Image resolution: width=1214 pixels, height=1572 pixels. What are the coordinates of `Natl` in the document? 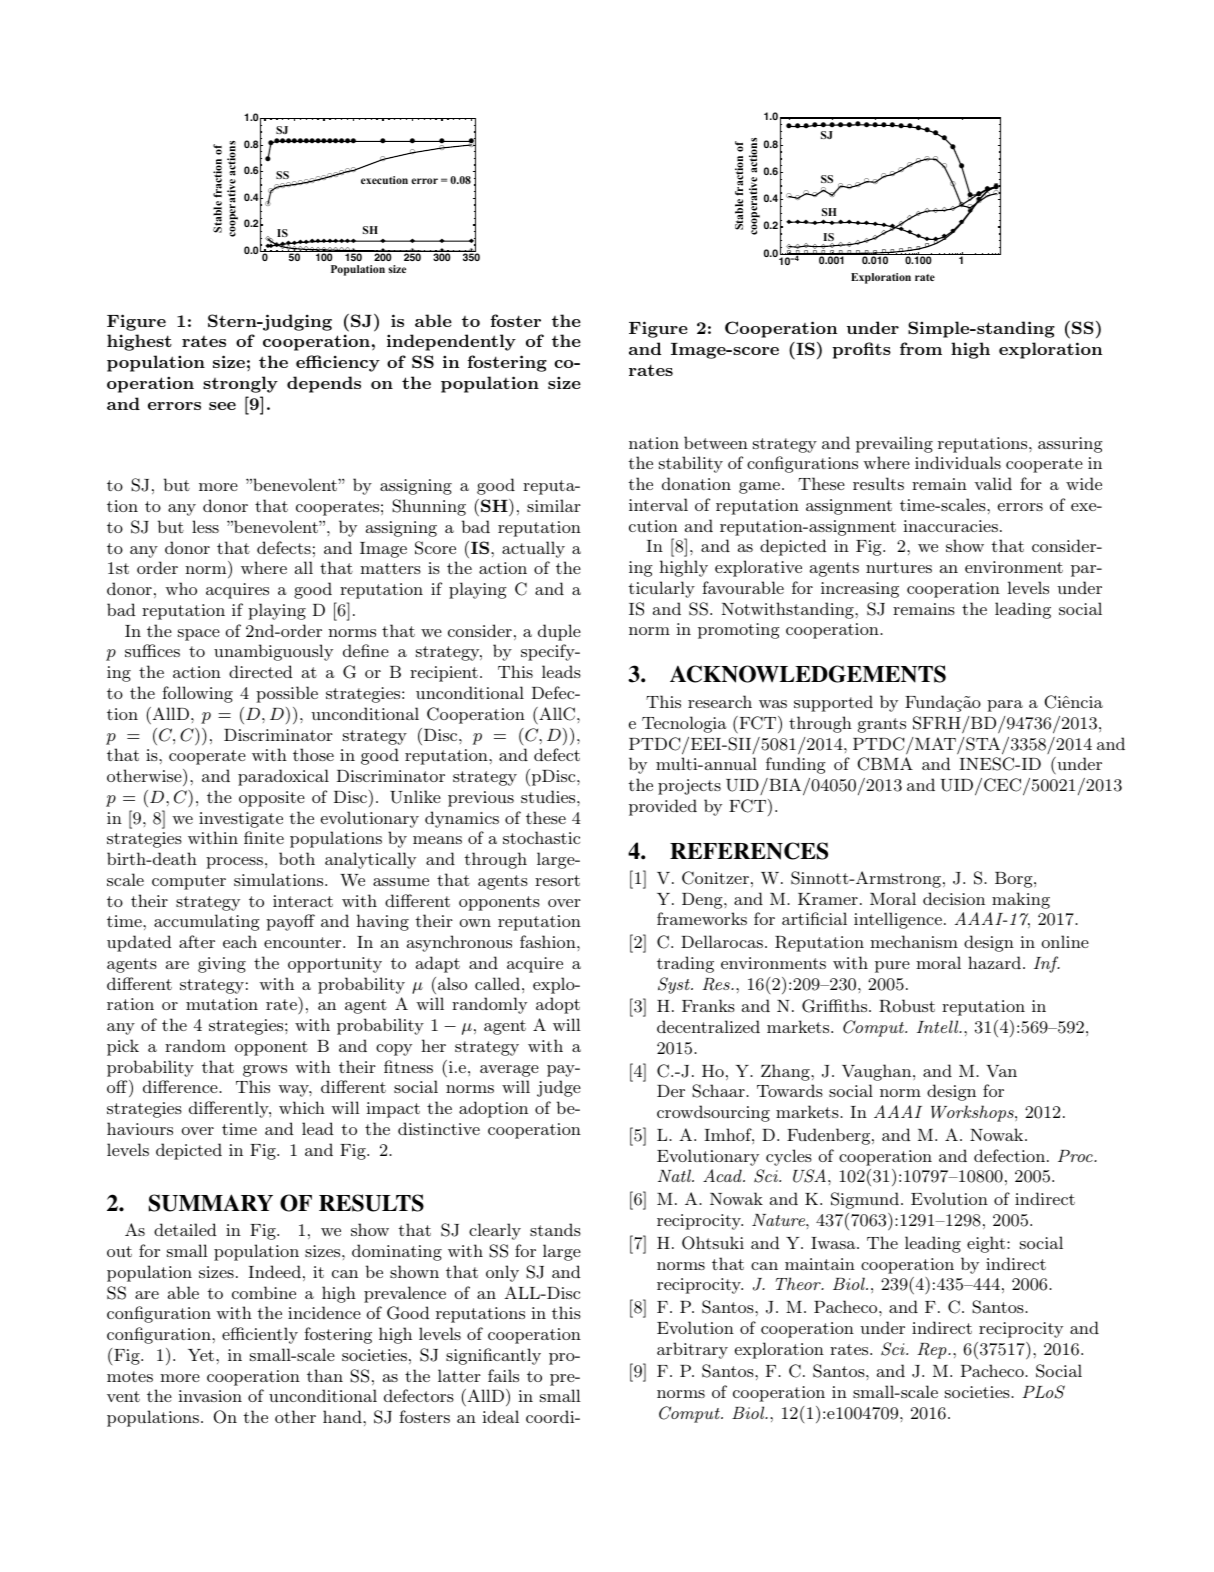 It's located at (675, 1175).
